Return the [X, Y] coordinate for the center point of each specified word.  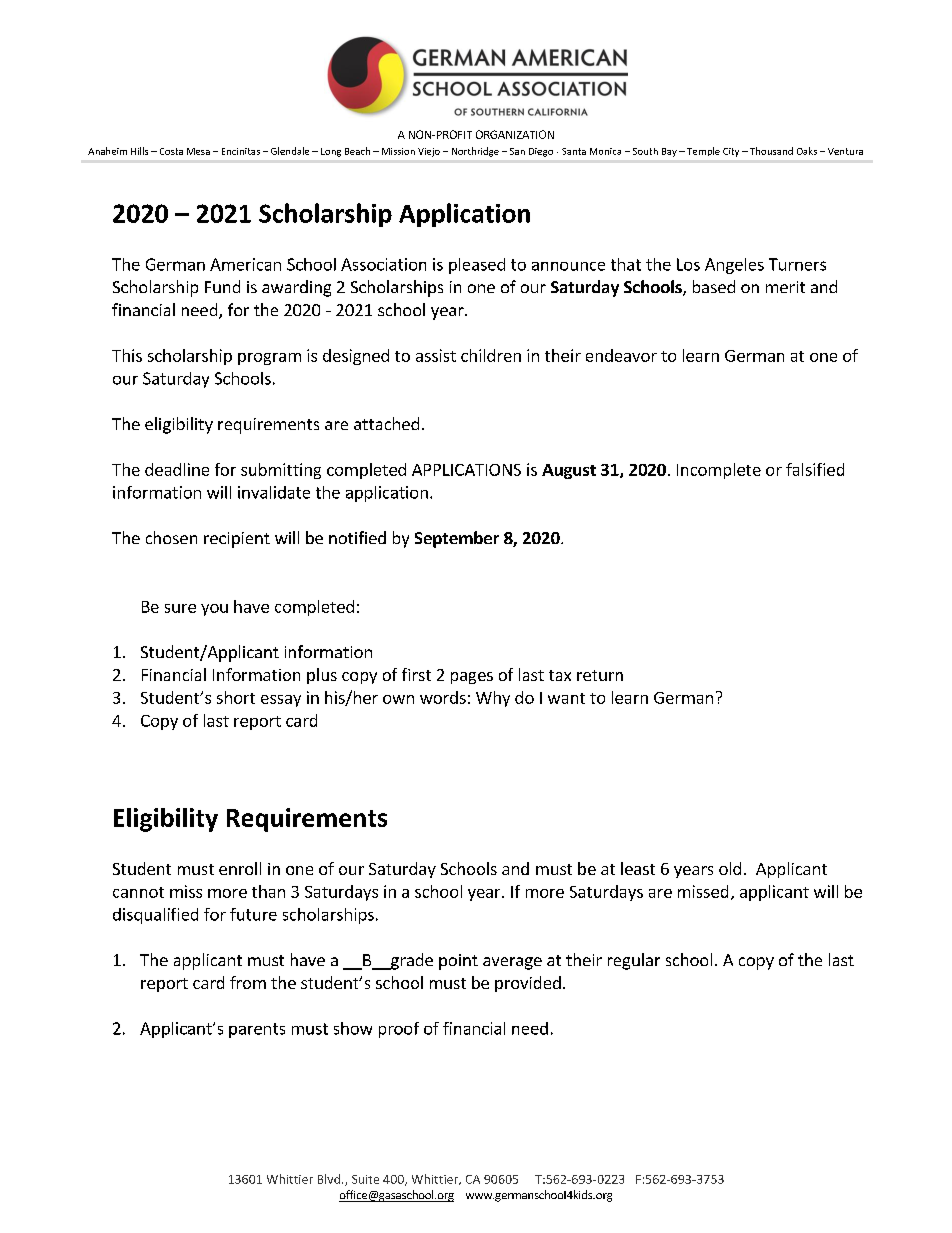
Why [493, 699]
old [730, 868]
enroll [240, 868]
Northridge [475, 152]
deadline [177, 469]
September [457, 539]
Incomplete [719, 471]
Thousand [771, 151]
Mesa [198, 151]
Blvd [330, 1179]
